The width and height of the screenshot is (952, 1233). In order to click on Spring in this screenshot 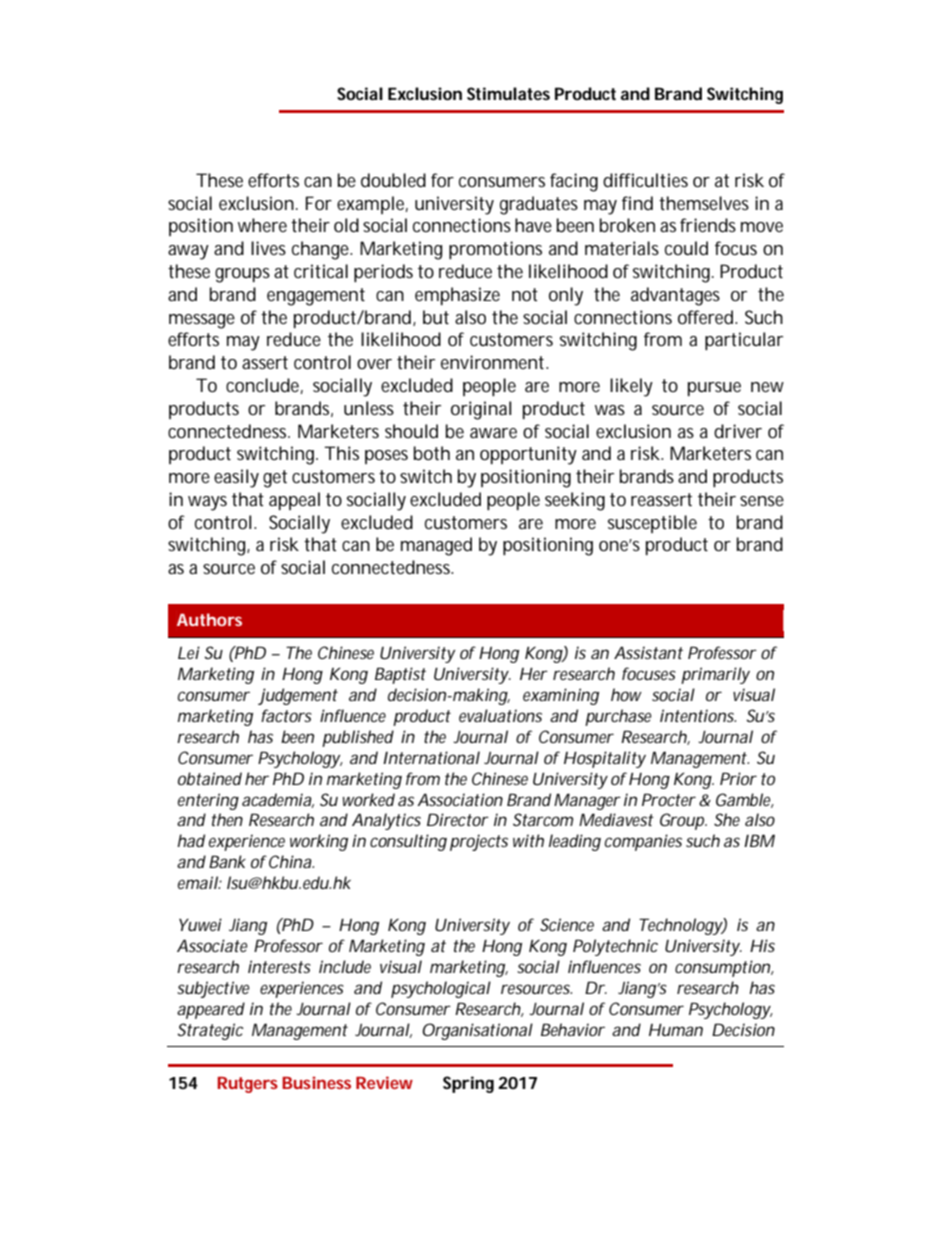, I will do `click(468, 1084)`.
